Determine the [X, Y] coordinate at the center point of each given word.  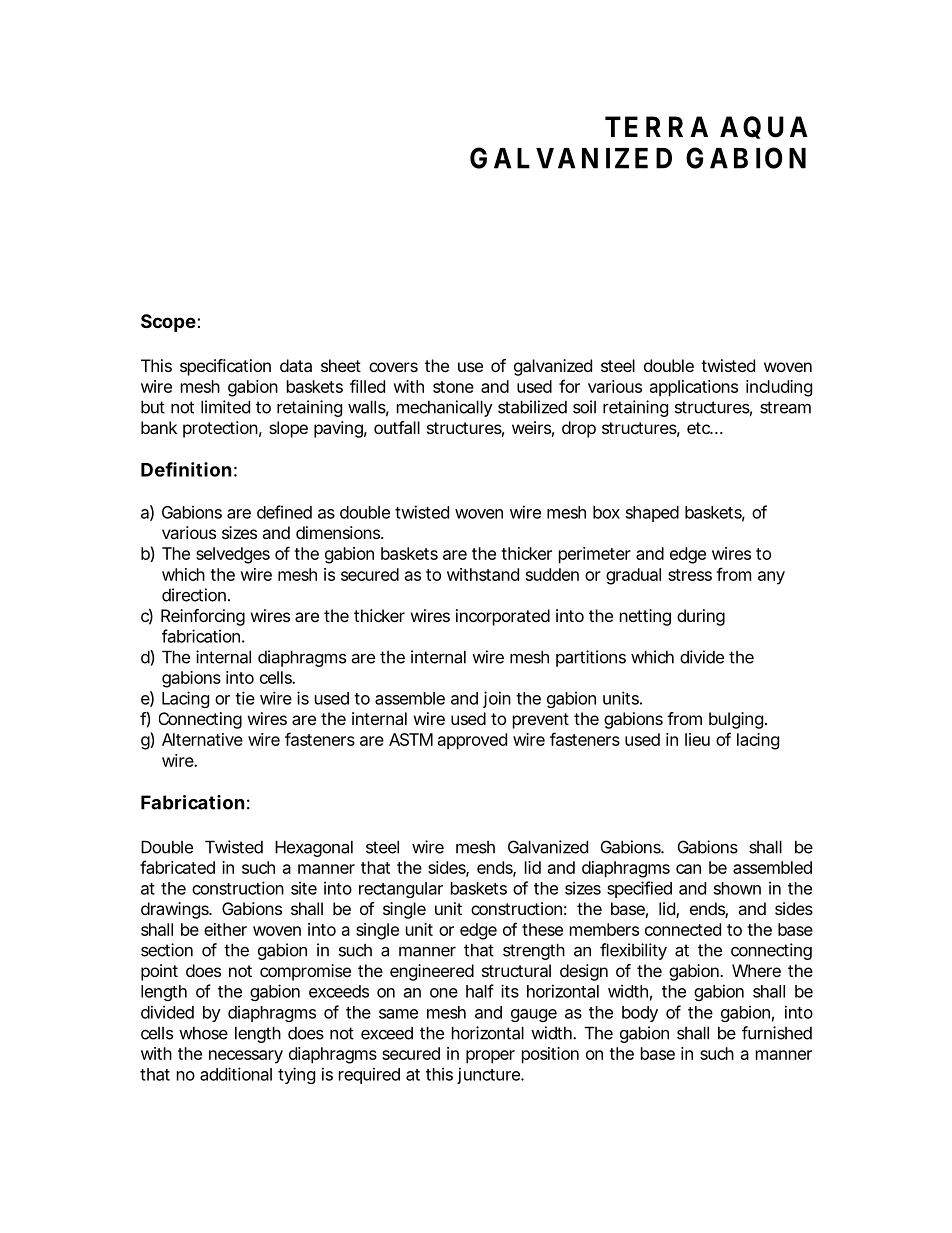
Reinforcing [203, 617]
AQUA [764, 127]
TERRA [656, 126]
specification [225, 367]
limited [225, 407]
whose [203, 1033]
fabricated [177, 867]
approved [472, 741]
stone [453, 387]
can [688, 869]
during [701, 617]
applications [694, 388]
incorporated [503, 617]
